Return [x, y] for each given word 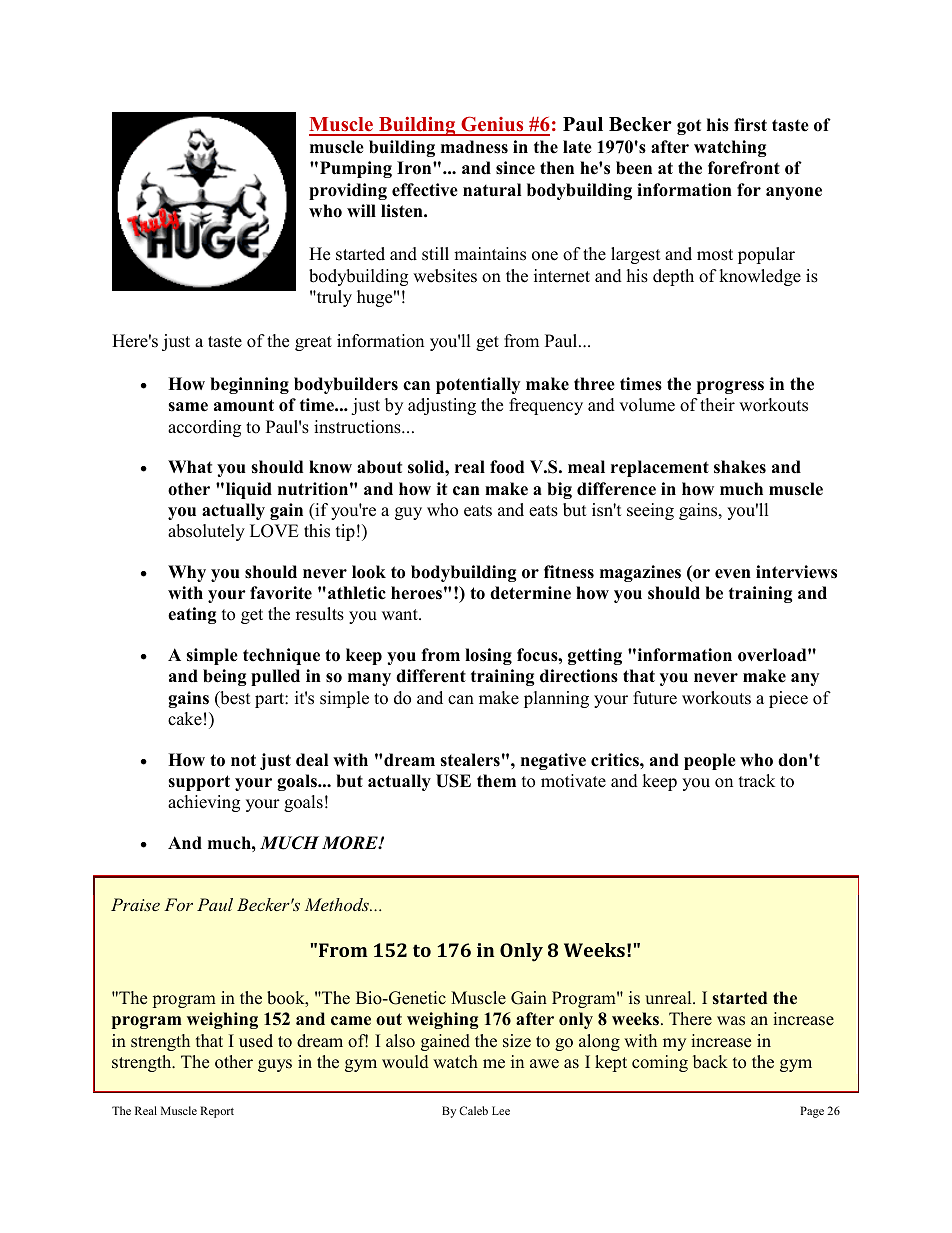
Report [217, 1112]
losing [488, 656]
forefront [744, 168]
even [733, 574]
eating [192, 615]
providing [348, 191]
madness [474, 147]
